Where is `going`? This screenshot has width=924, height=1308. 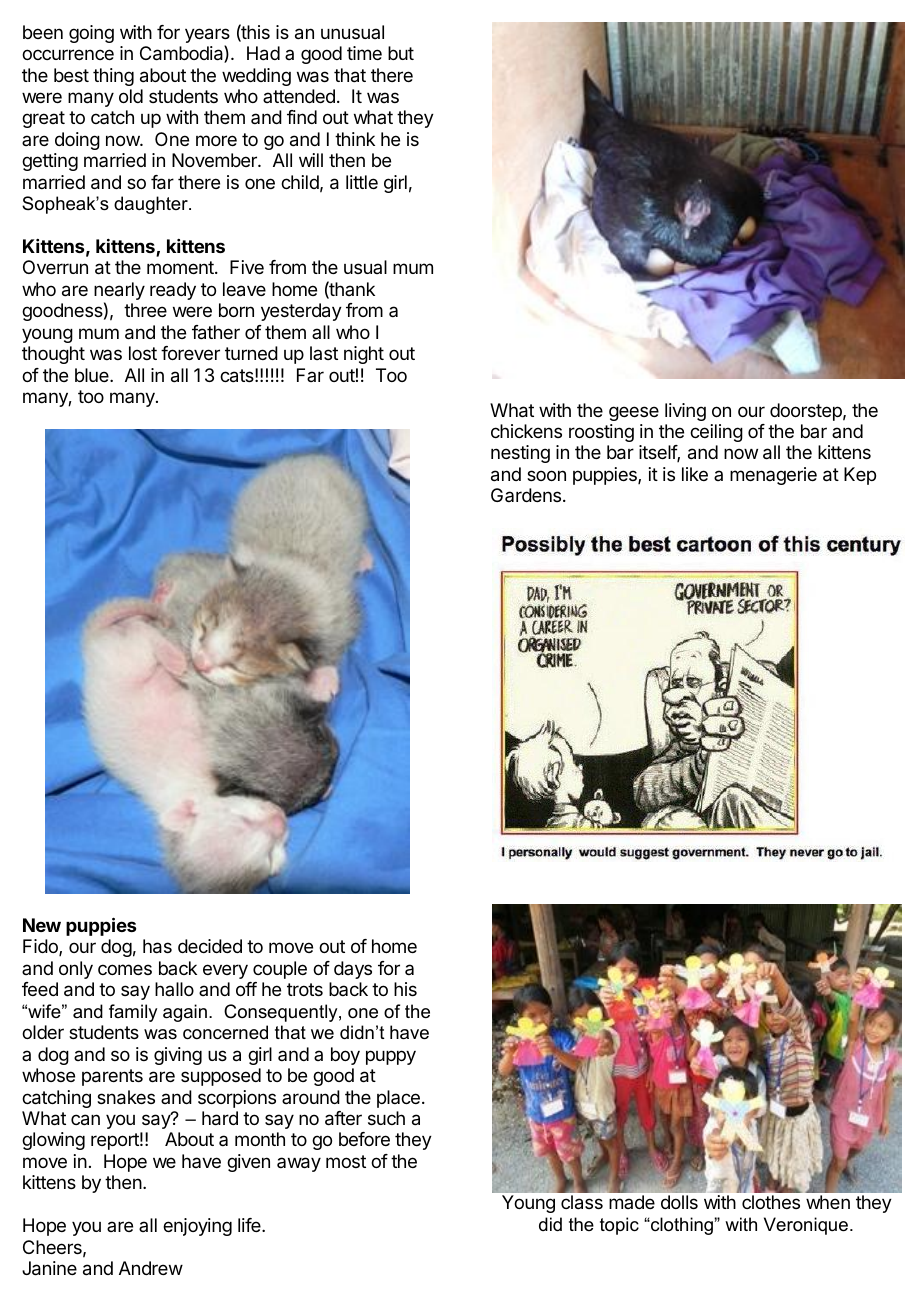 going is located at coordinates (91, 34).
